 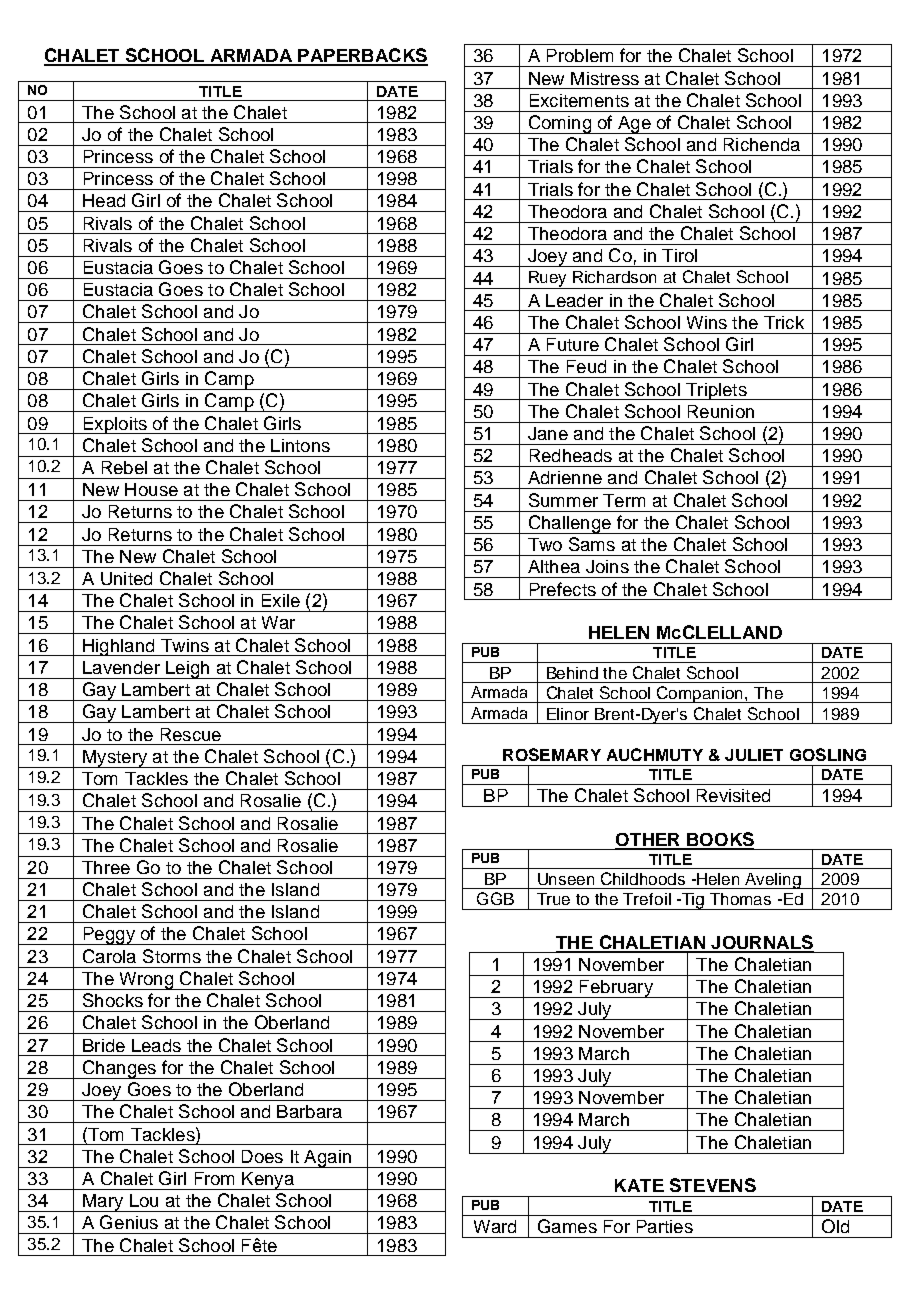 What do you see at coordinates (700, 694) in the image?
I see `Companion` at bounding box center [700, 694].
